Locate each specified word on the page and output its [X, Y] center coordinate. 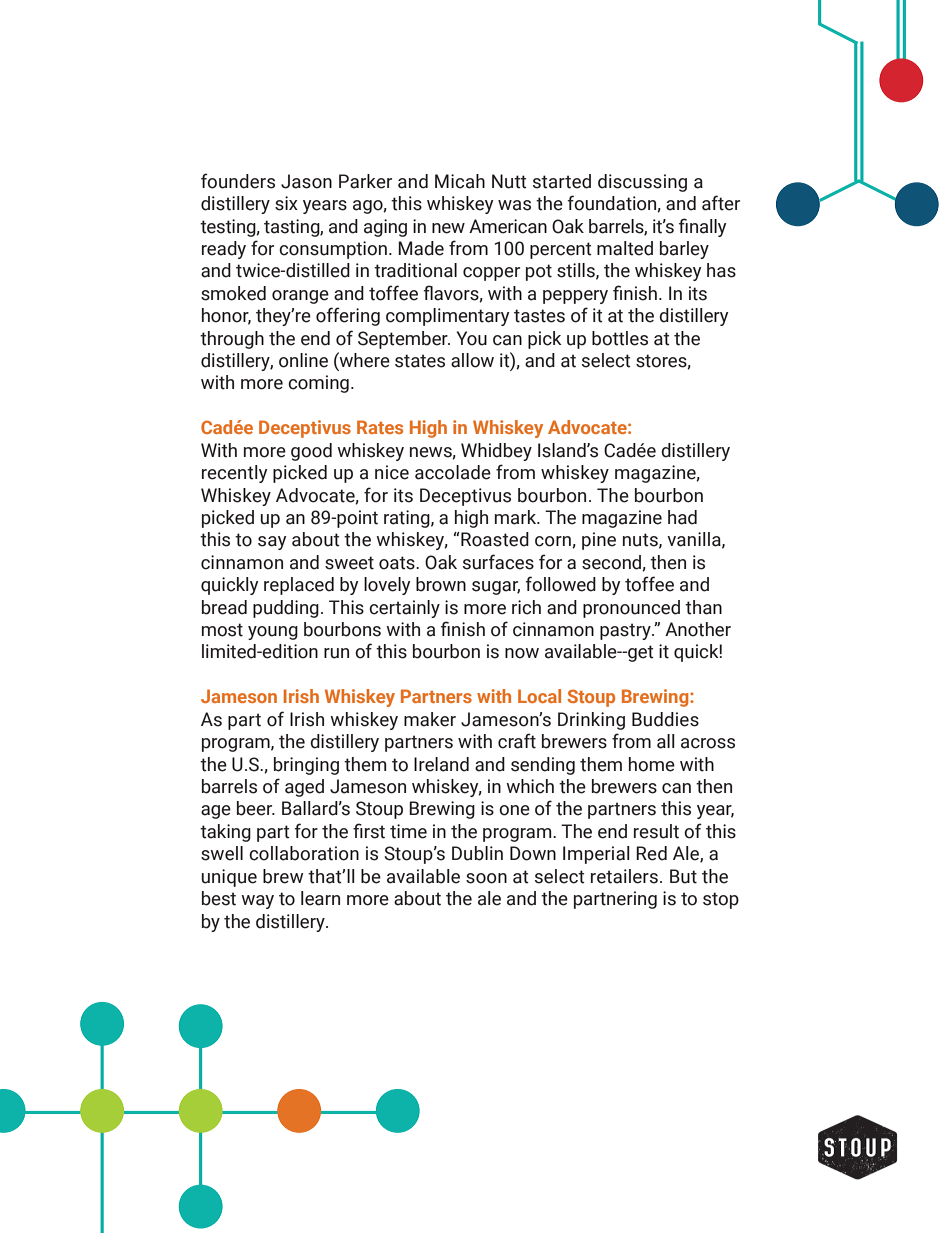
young [273, 633]
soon [486, 878]
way [257, 902]
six [286, 203]
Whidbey [496, 452]
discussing [642, 183]
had [682, 517]
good [311, 452]
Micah [460, 181]
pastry [626, 631]
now [522, 653]
